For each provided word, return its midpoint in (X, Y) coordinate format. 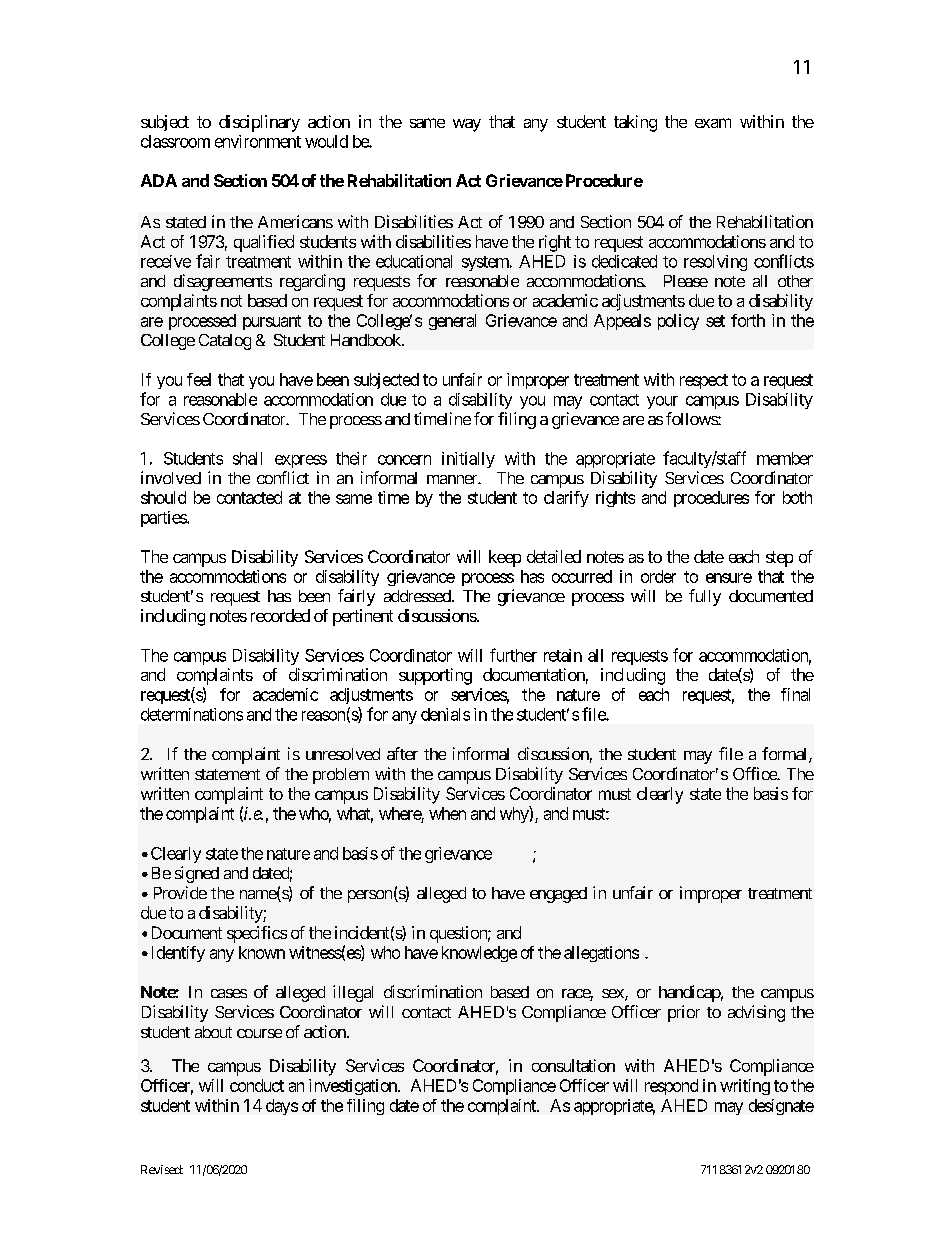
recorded (280, 615)
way (467, 125)
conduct (257, 1085)
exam (713, 123)
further (513, 655)
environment (258, 141)
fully (705, 597)
